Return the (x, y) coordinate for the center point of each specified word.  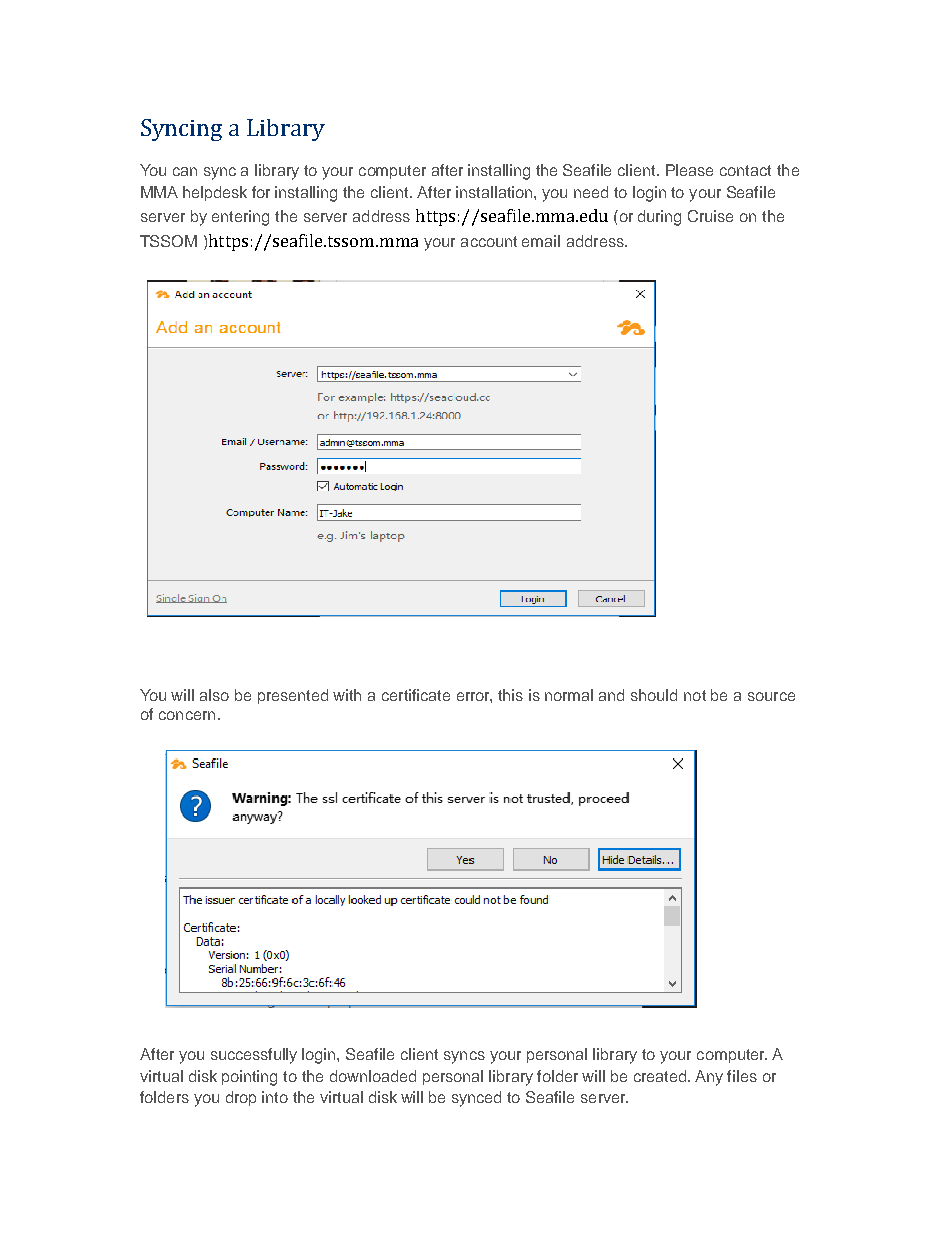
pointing (249, 1078)
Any (709, 1078)
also (214, 695)
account (489, 241)
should (654, 695)
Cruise (710, 216)
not (695, 695)
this (510, 695)
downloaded (373, 1076)
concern (187, 715)
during (659, 218)
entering (240, 218)
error (474, 697)
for (261, 192)
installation (494, 192)
